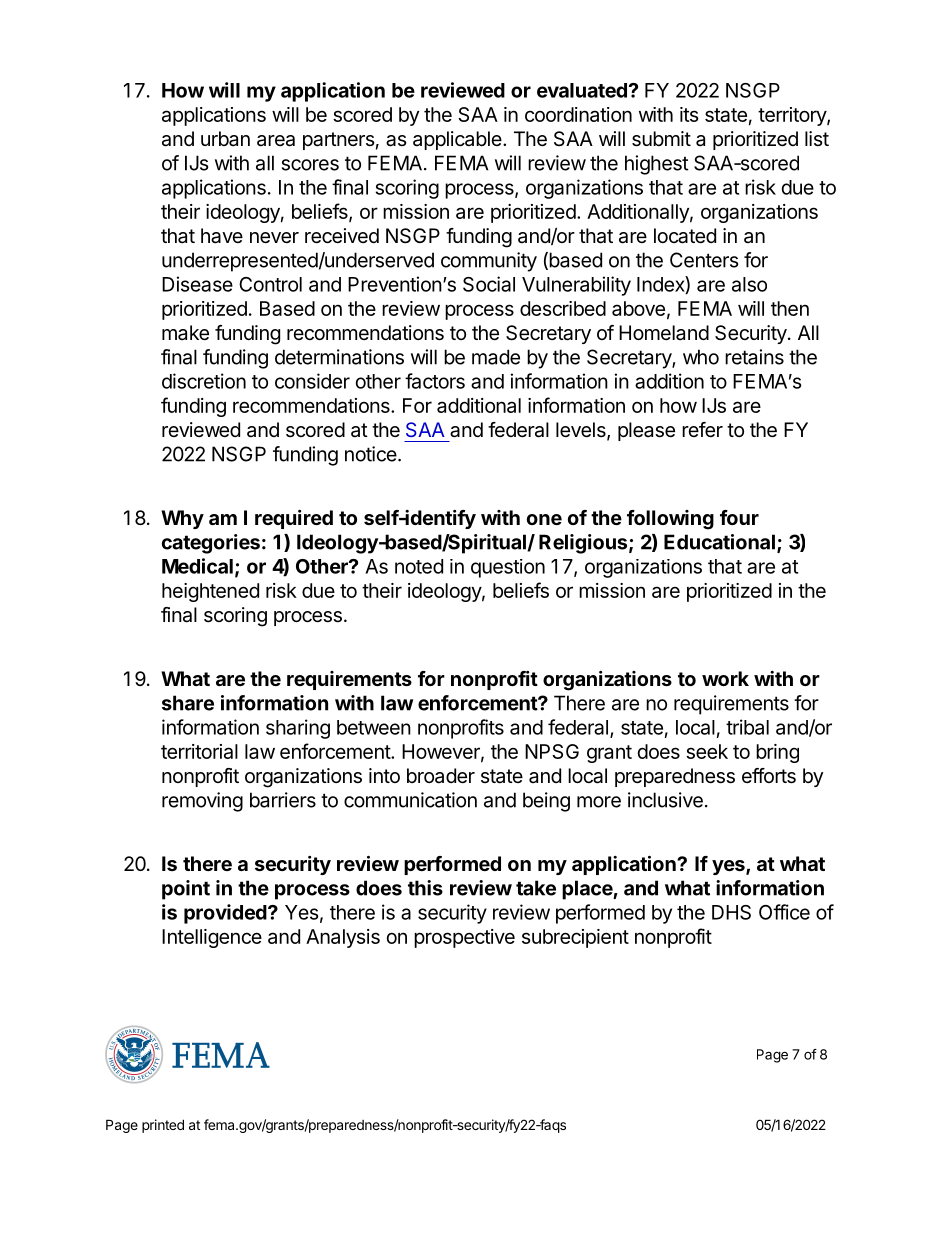  What do you see at coordinates (204, 381) in the screenshot?
I see `discretion` at bounding box center [204, 381].
